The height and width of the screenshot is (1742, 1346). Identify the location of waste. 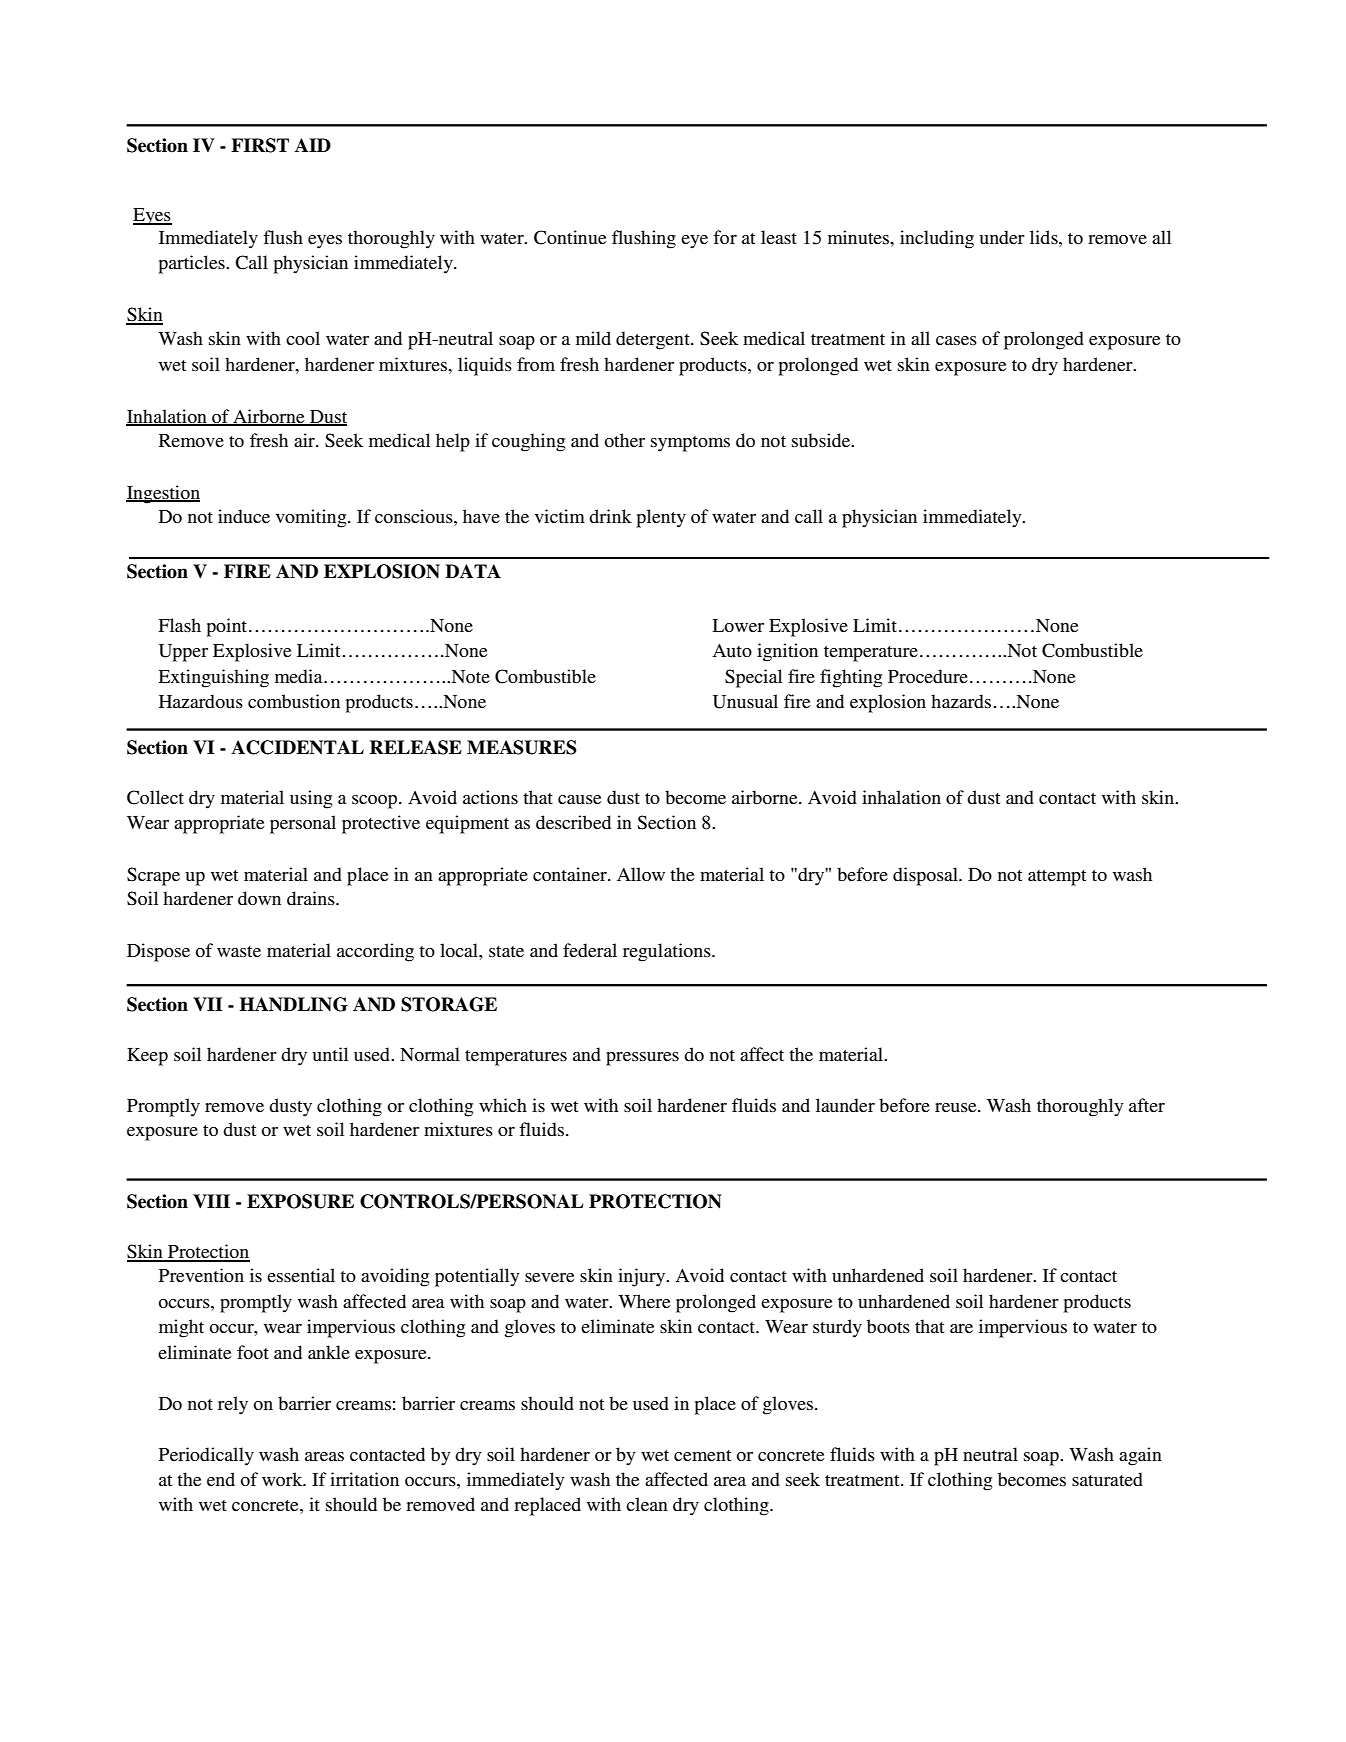
(239, 951).
